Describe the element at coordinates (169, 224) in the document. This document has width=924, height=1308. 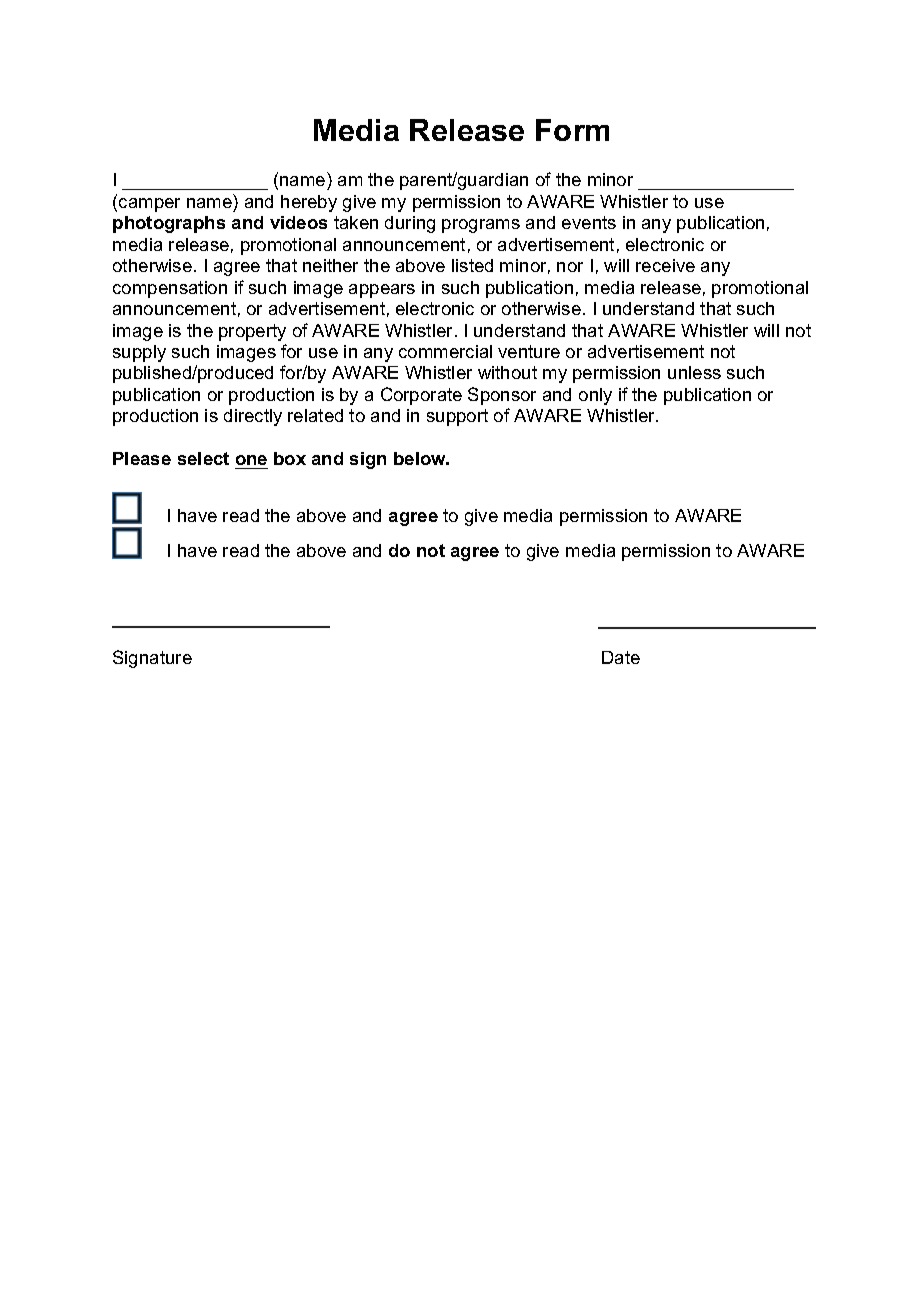
I see `photographs` at that location.
